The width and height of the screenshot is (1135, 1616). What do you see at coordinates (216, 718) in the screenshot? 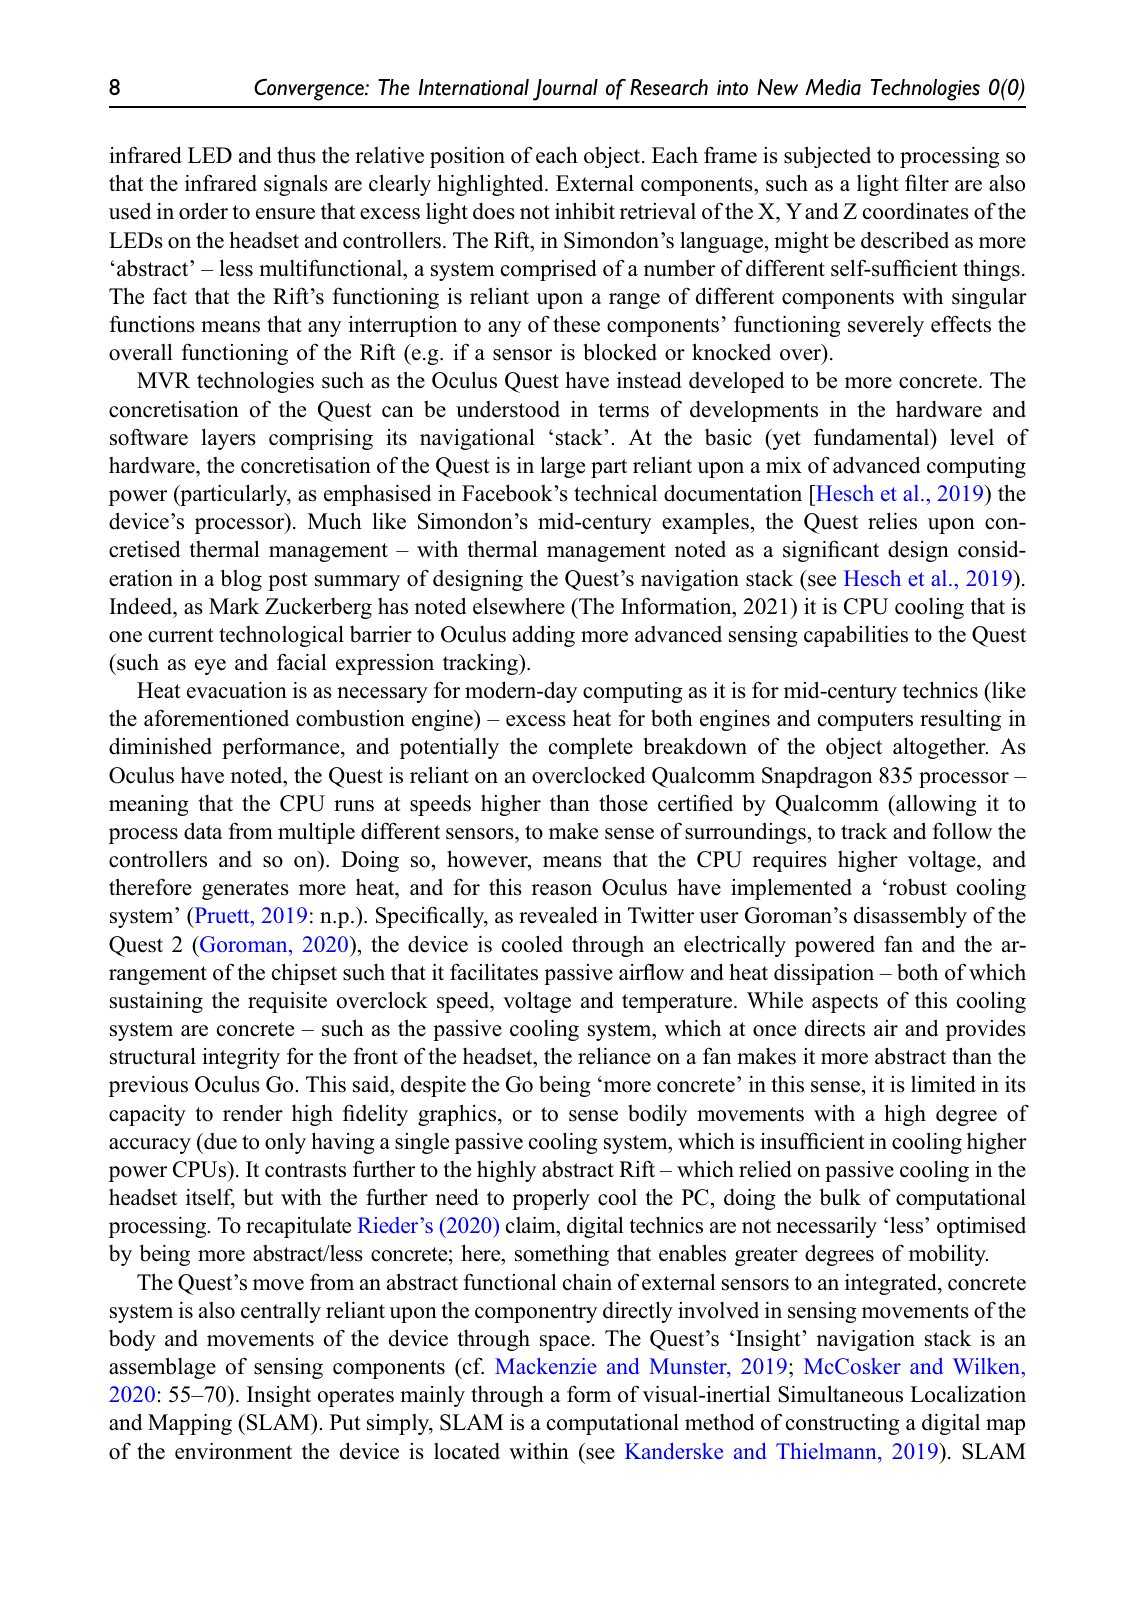
I see `aforementioned` at bounding box center [216, 718].
